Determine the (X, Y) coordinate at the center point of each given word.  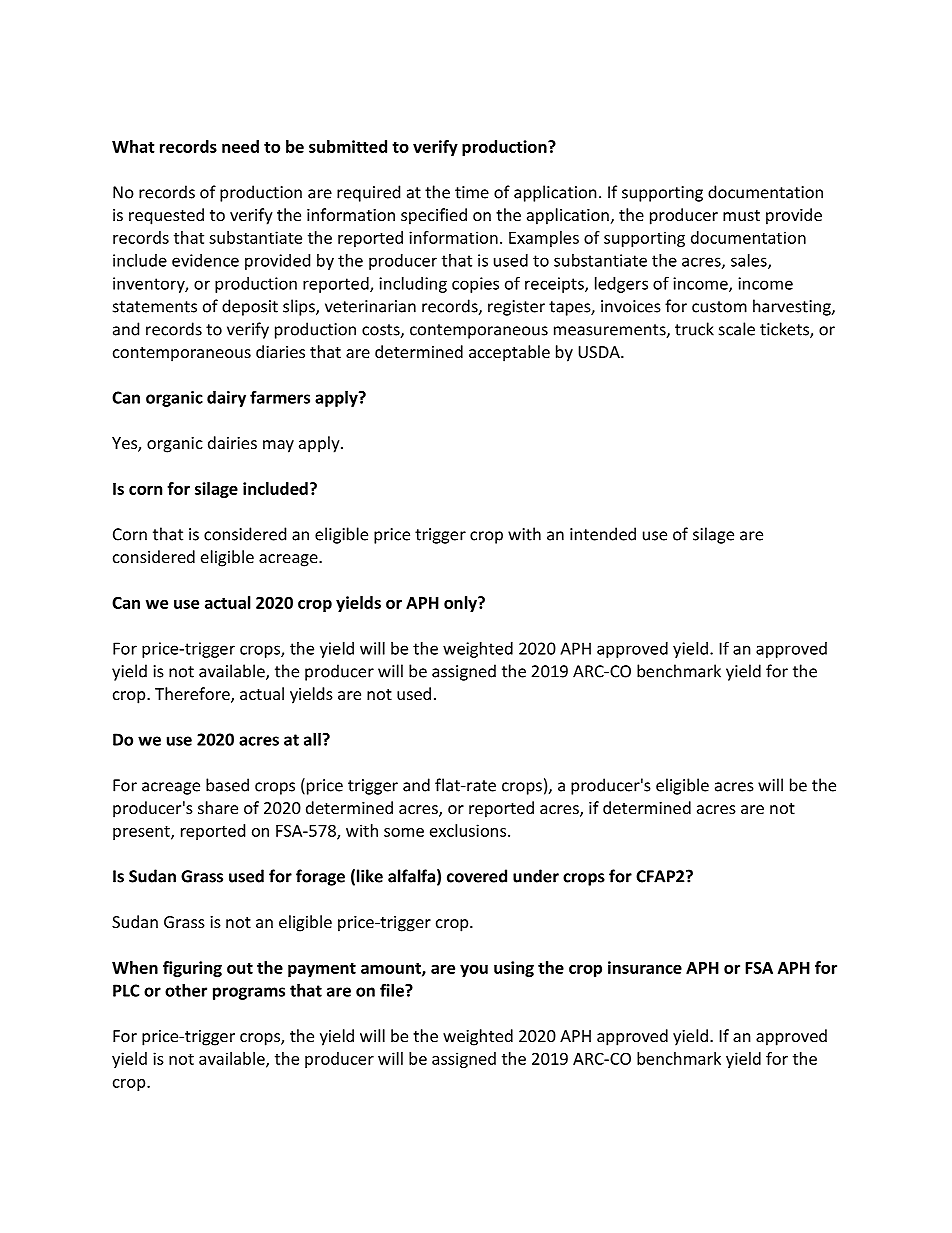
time (472, 192)
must (741, 215)
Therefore (193, 695)
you (474, 971)
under (536, 876)
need (240, 146)
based (227, 785)
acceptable (509, 353)
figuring (192, 969)
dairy (226, 399)
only (461, 604)
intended (603, 534)
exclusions (469, 830)
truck (694, 329)
